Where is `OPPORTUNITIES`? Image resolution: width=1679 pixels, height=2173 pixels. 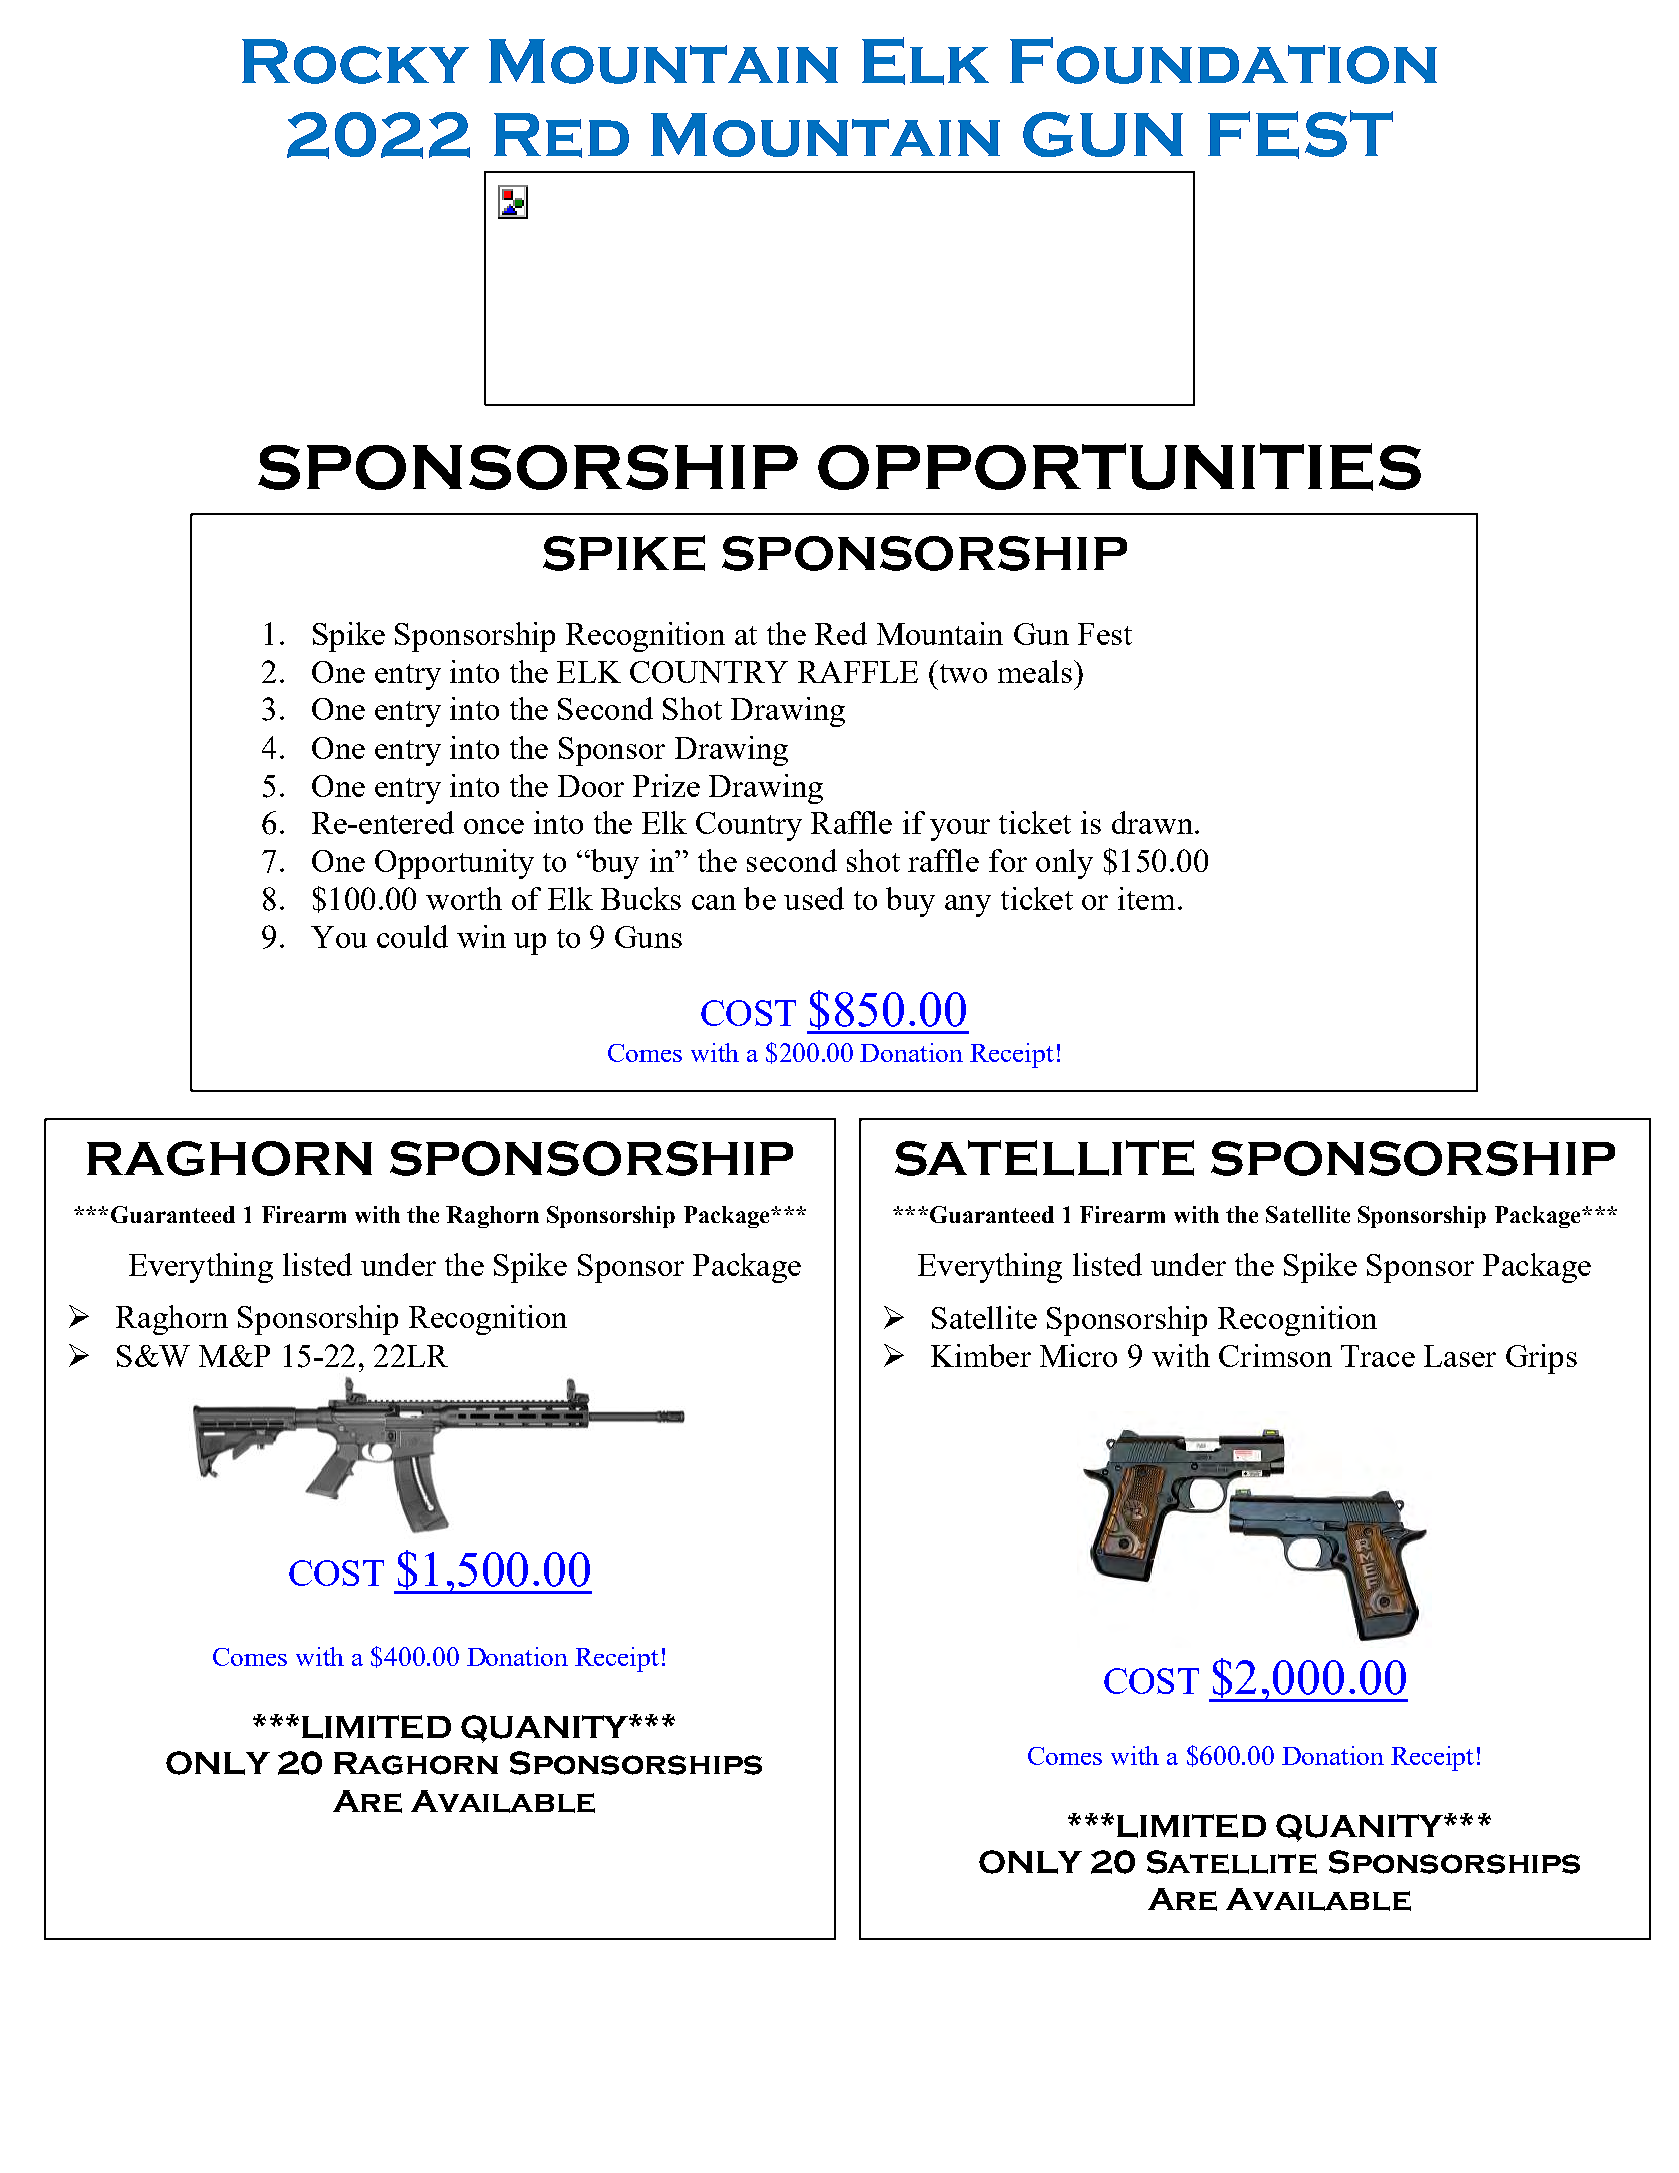
OPPORTUNITIES is located at coordinates (1119, 467).
